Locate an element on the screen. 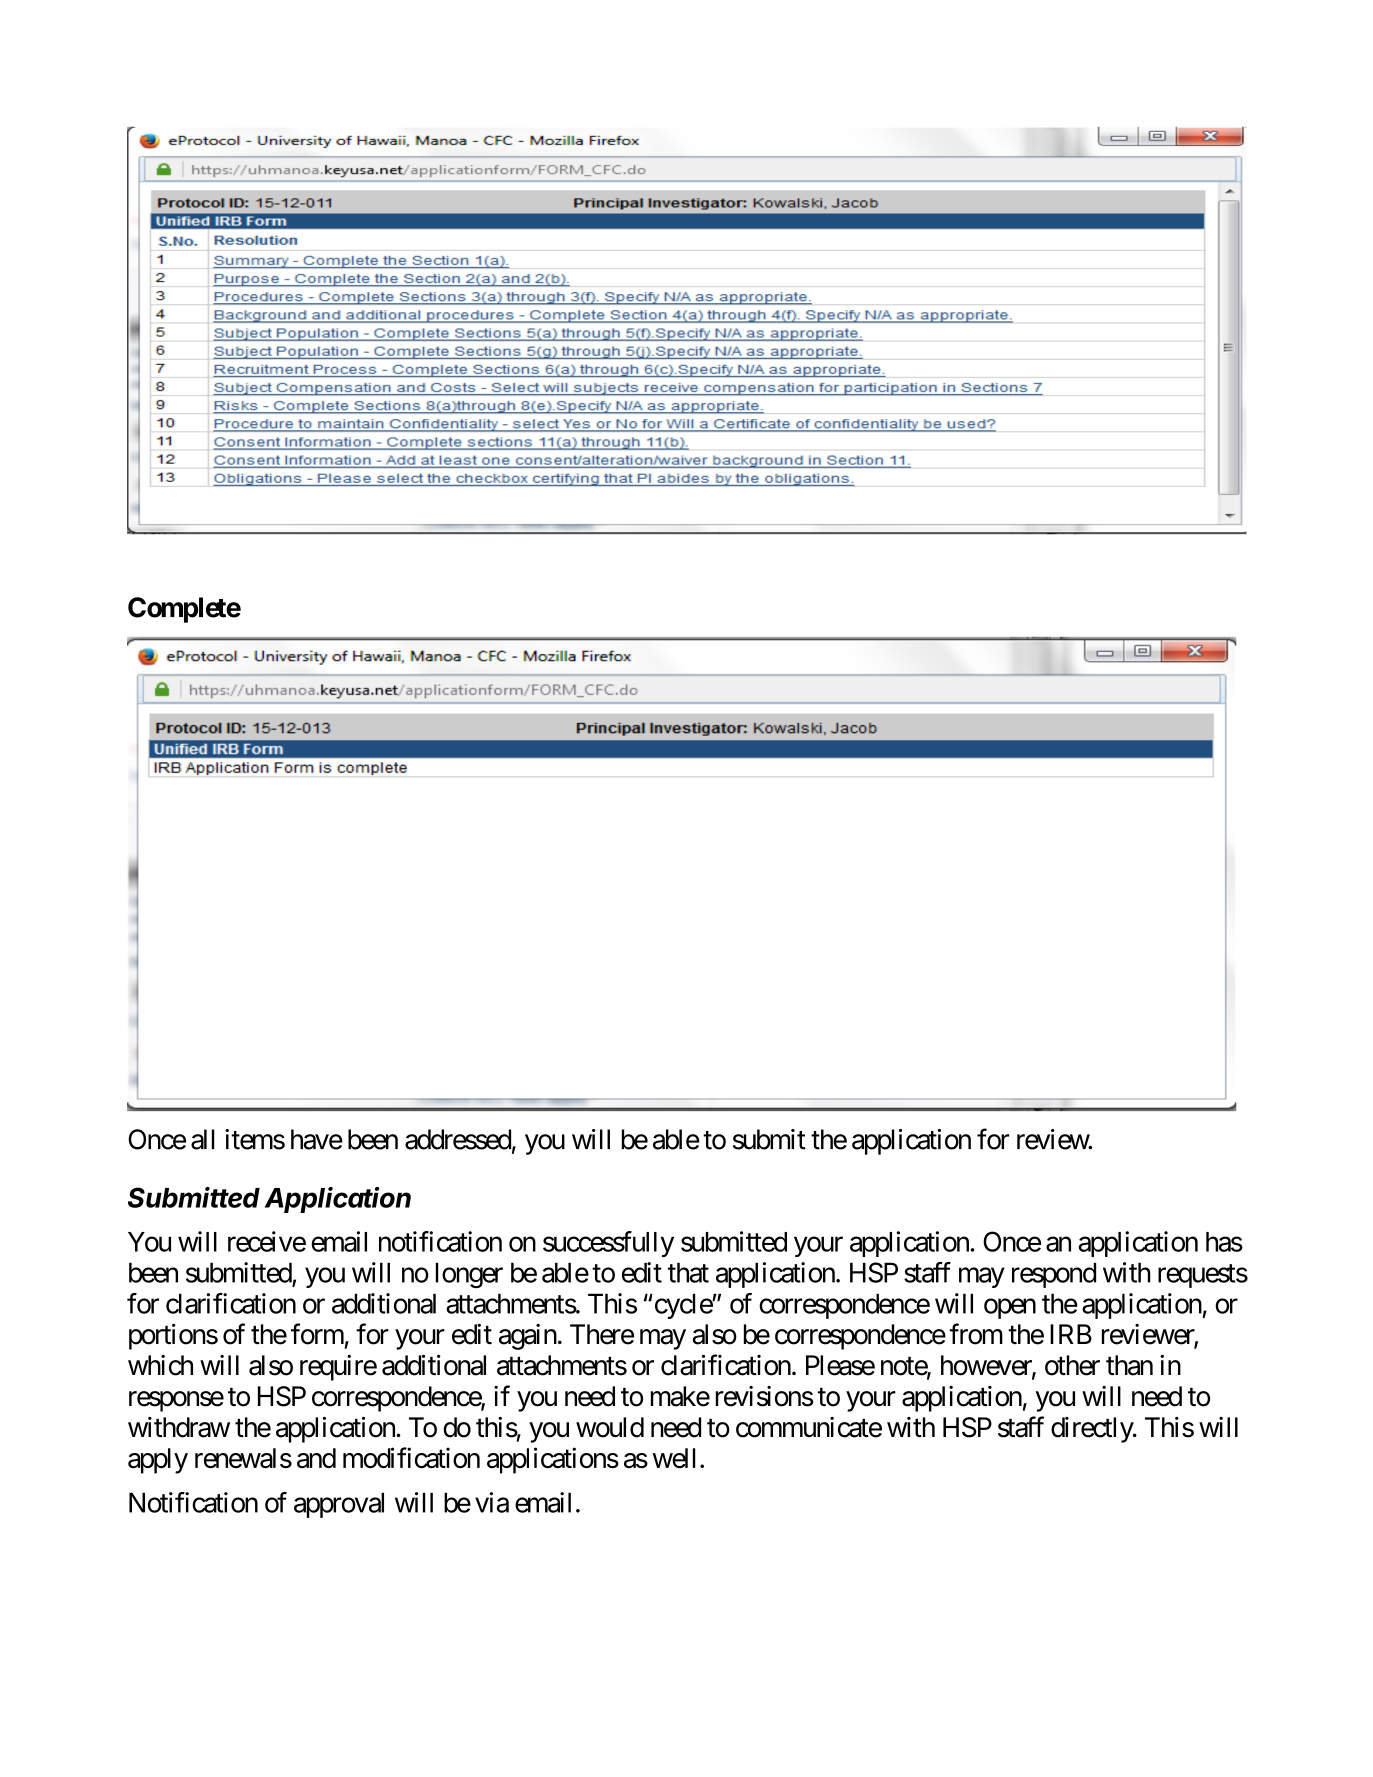 The width and height of the screenshot is (1373, 1777). that is located at coordinates (688, 1272).
